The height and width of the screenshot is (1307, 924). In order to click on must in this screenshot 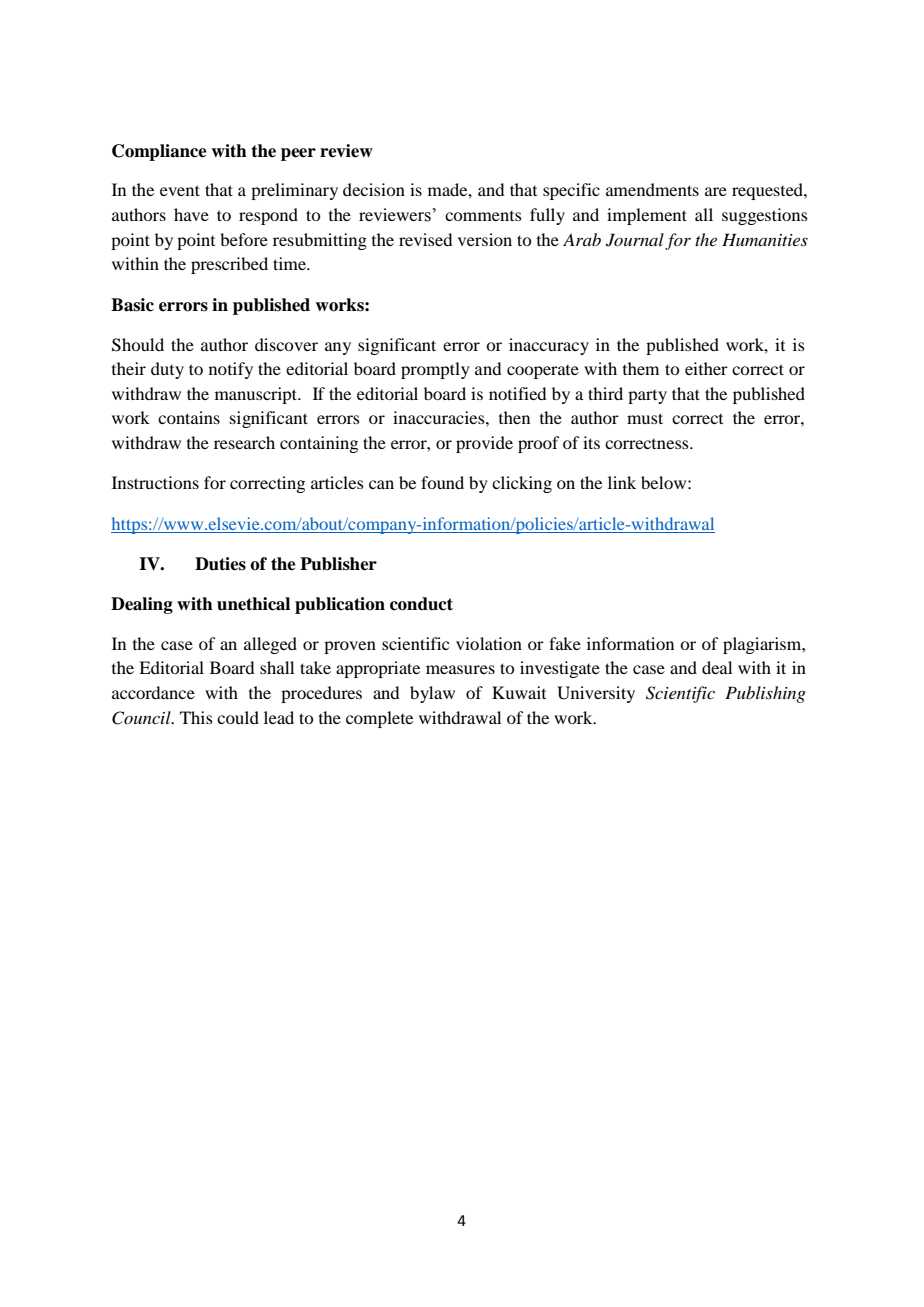, I will do `click(645, 418)`.
